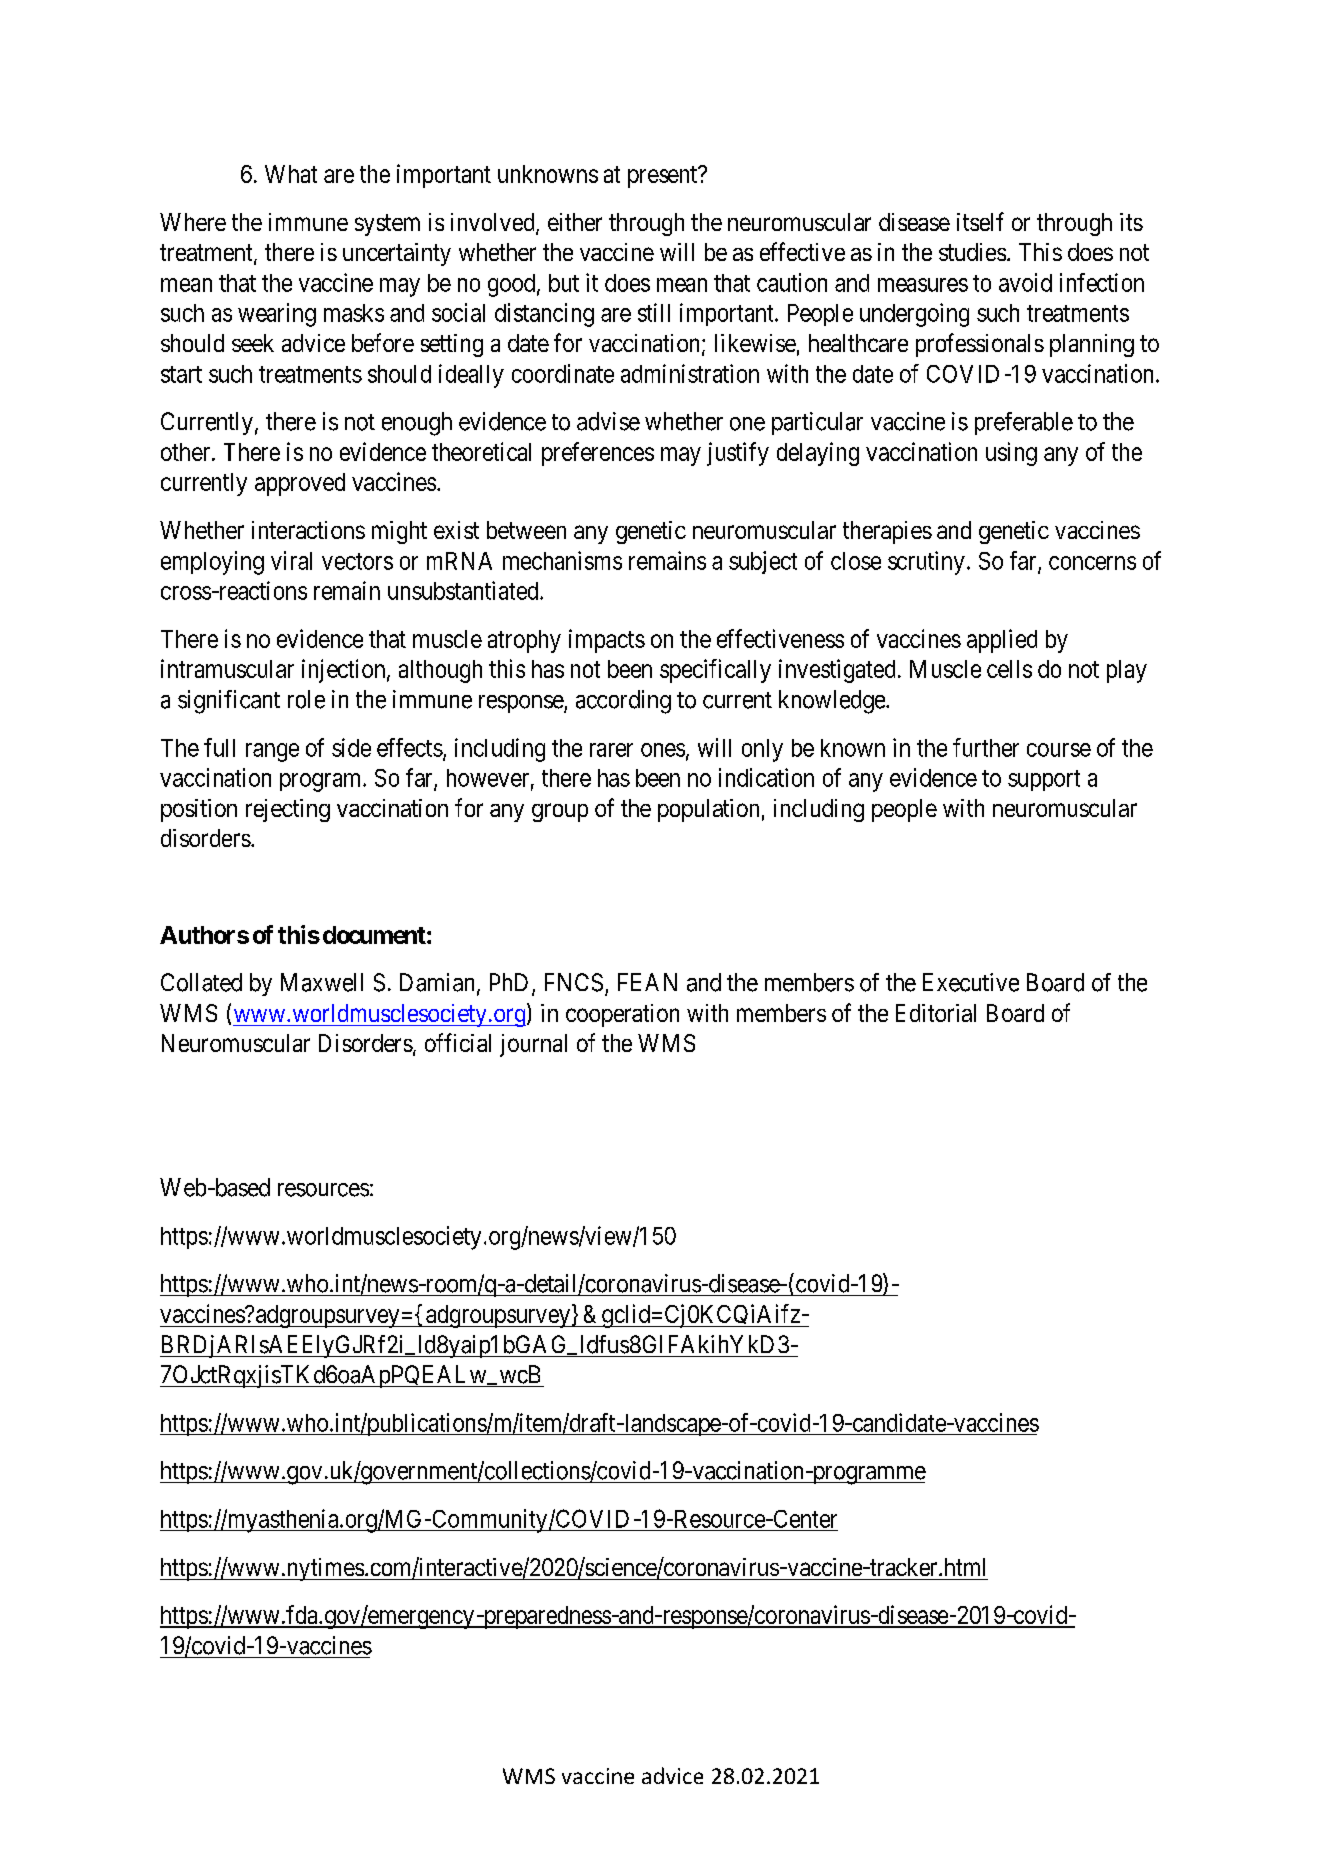  I want to click on applied, so click(1002, 641).
